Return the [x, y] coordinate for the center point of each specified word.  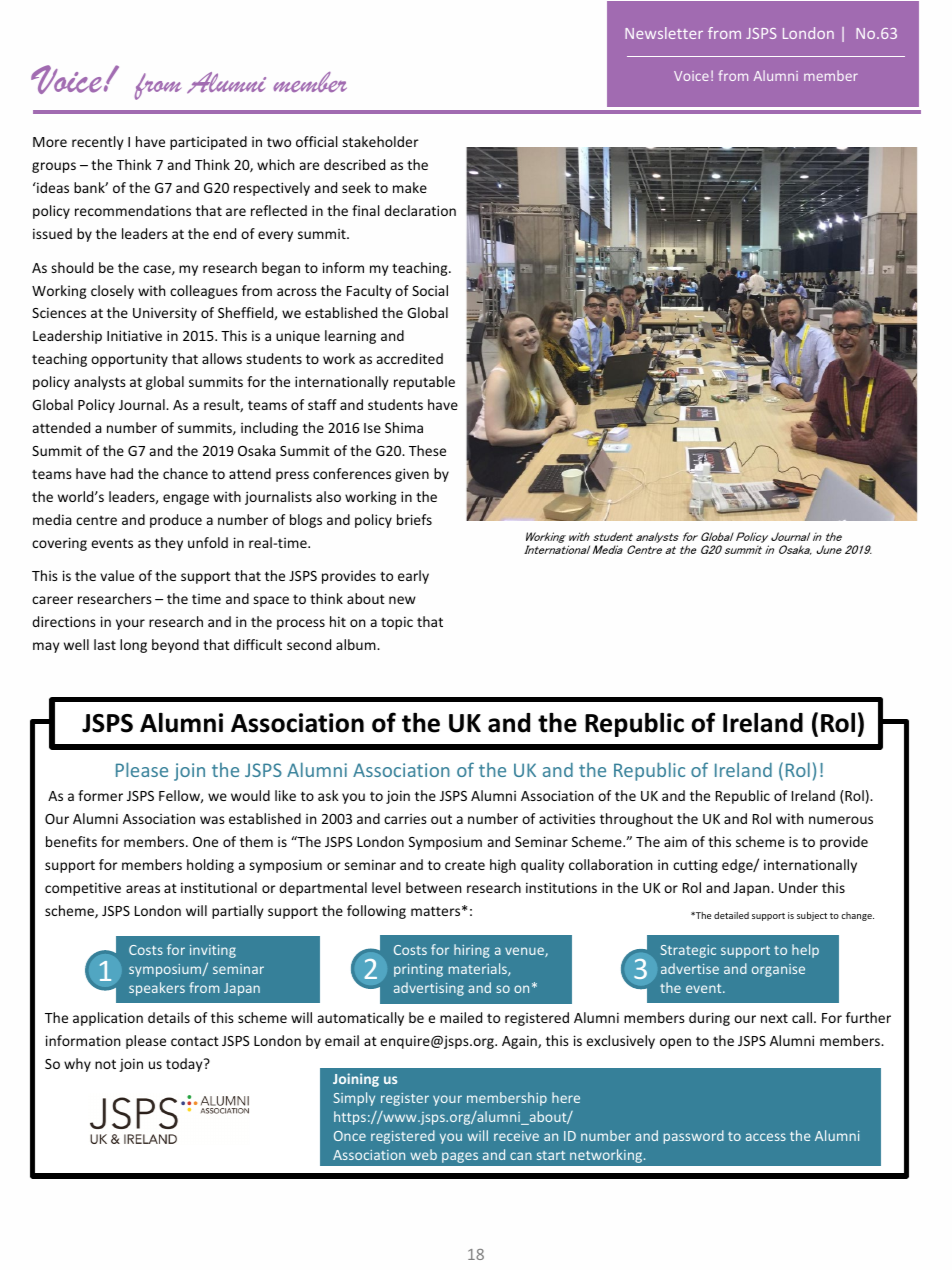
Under [798, 887]
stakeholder [380, 141]
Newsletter [664, 33]
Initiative [134, 335]
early [413, 577]
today [185, 1065]
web [423, 1154]
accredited [410, 358]
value [117, 575]
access [766, 1137]
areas [143, 889]
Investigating [525, 724]
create [465, 865]
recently [98, 143]
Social [430, 290]
